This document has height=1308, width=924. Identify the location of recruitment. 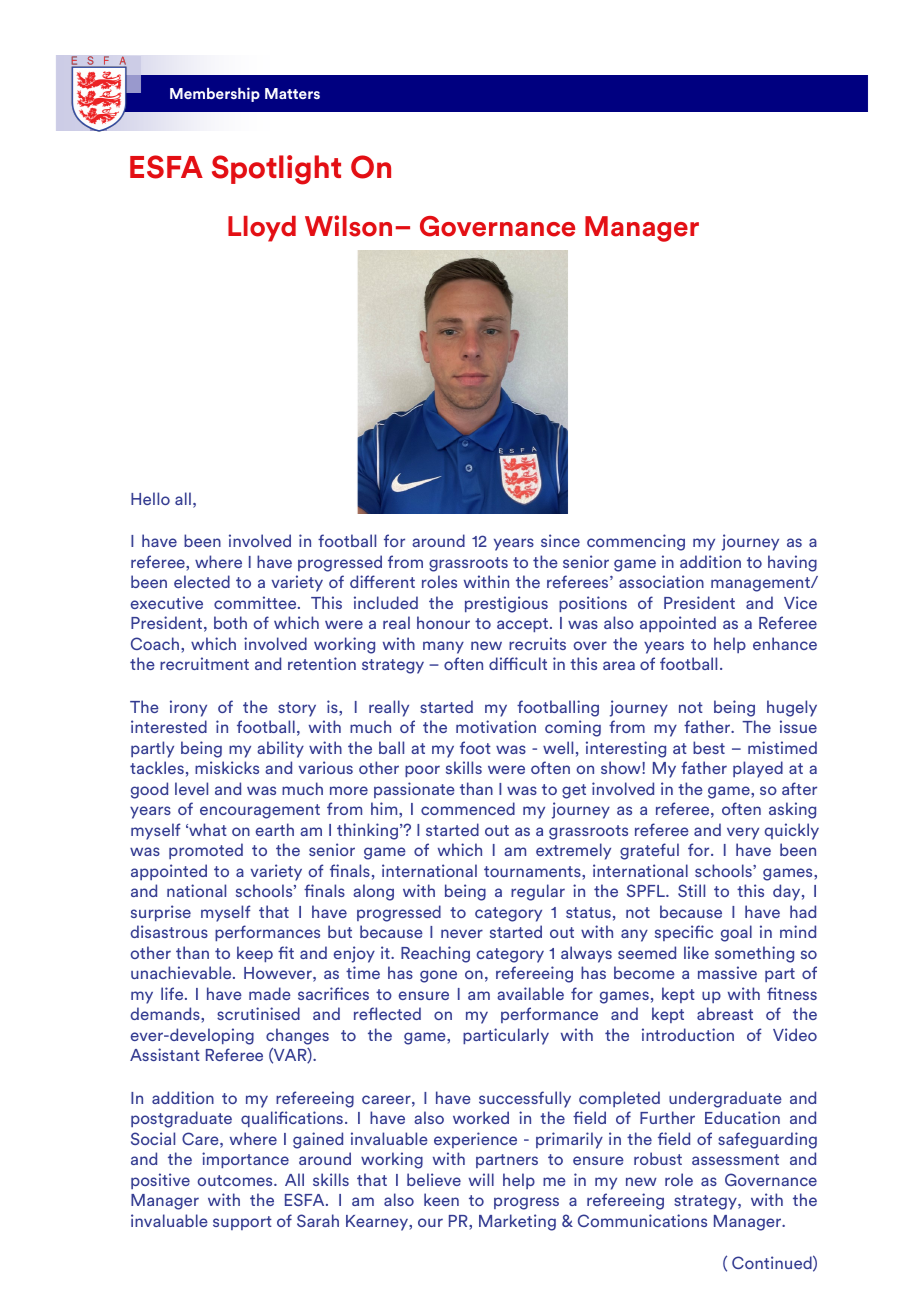
(204, 663).
